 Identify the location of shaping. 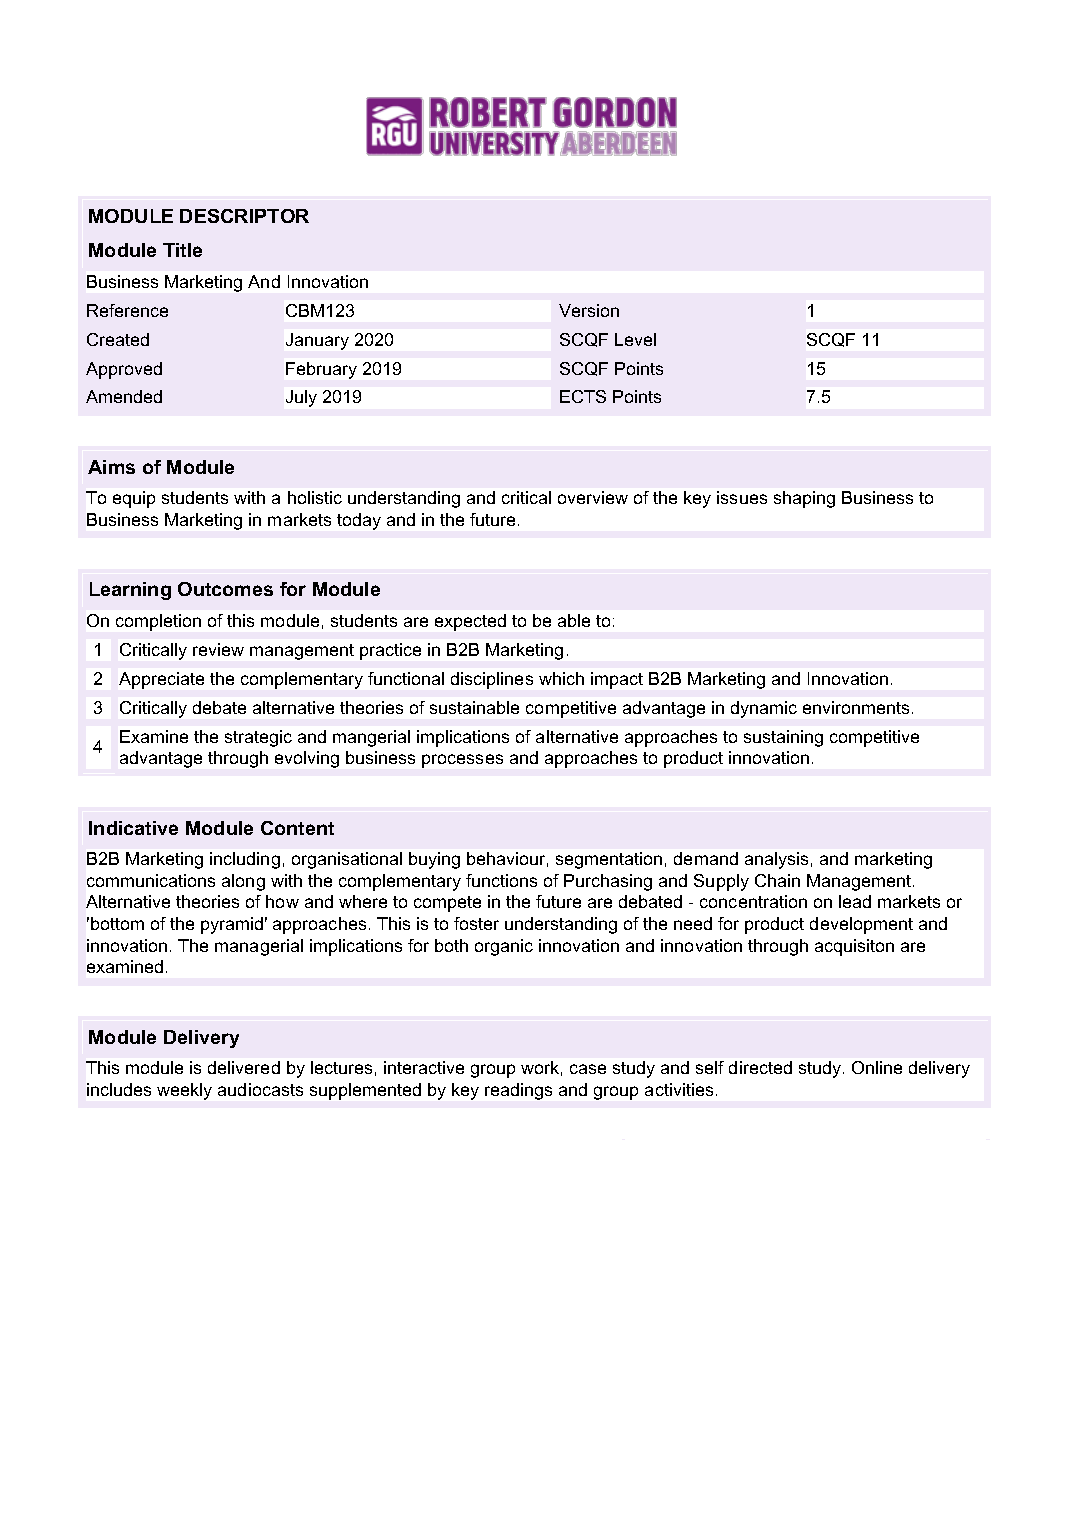
(804, 499).
